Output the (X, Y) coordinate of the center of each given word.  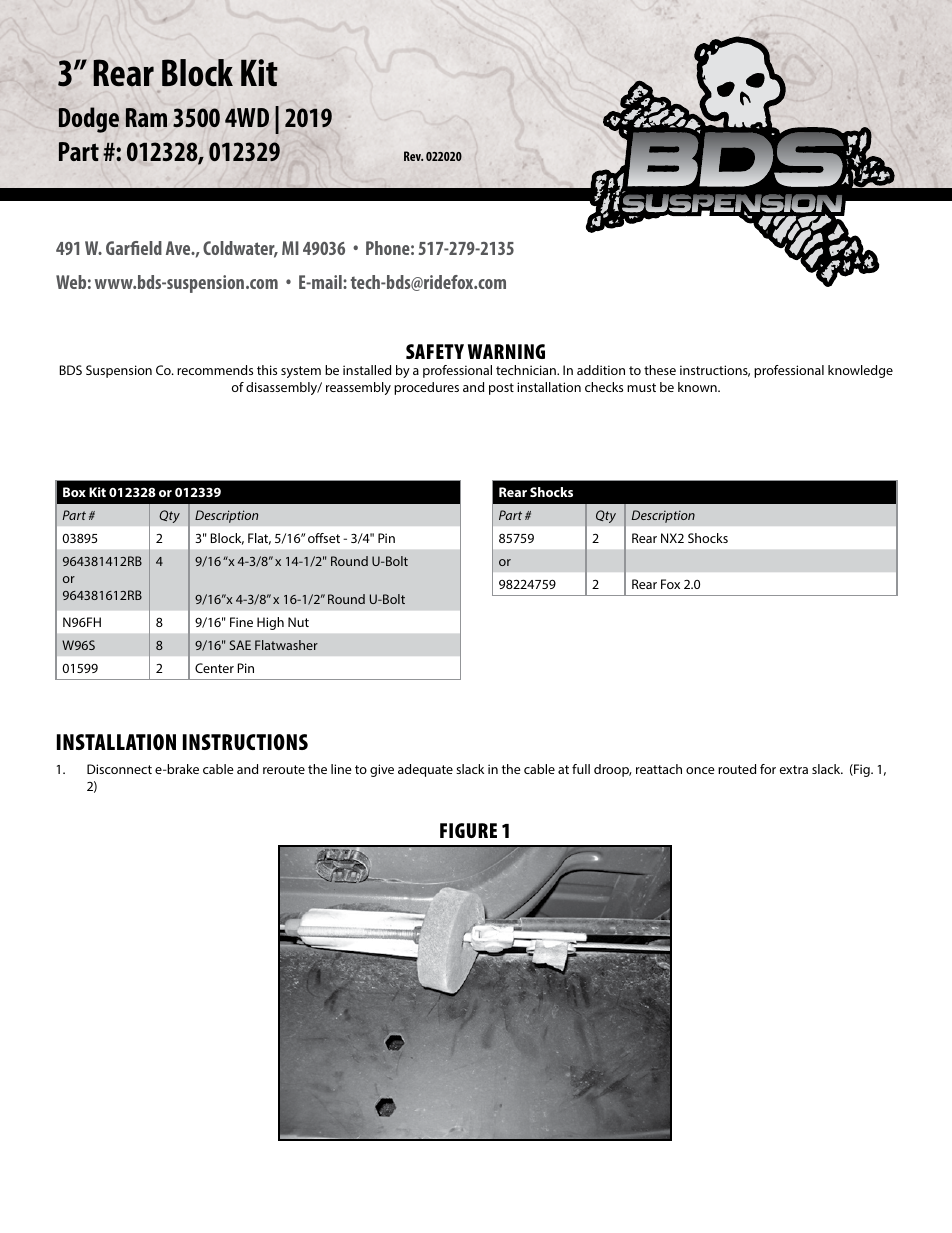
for (768, 769)
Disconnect (119, 769)
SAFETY (435, 351)
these (660, 370)
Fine (241, 622)
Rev (413, 156)
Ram (146, 117)
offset (324, 538)
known (698, 387)
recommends (215, 370)
